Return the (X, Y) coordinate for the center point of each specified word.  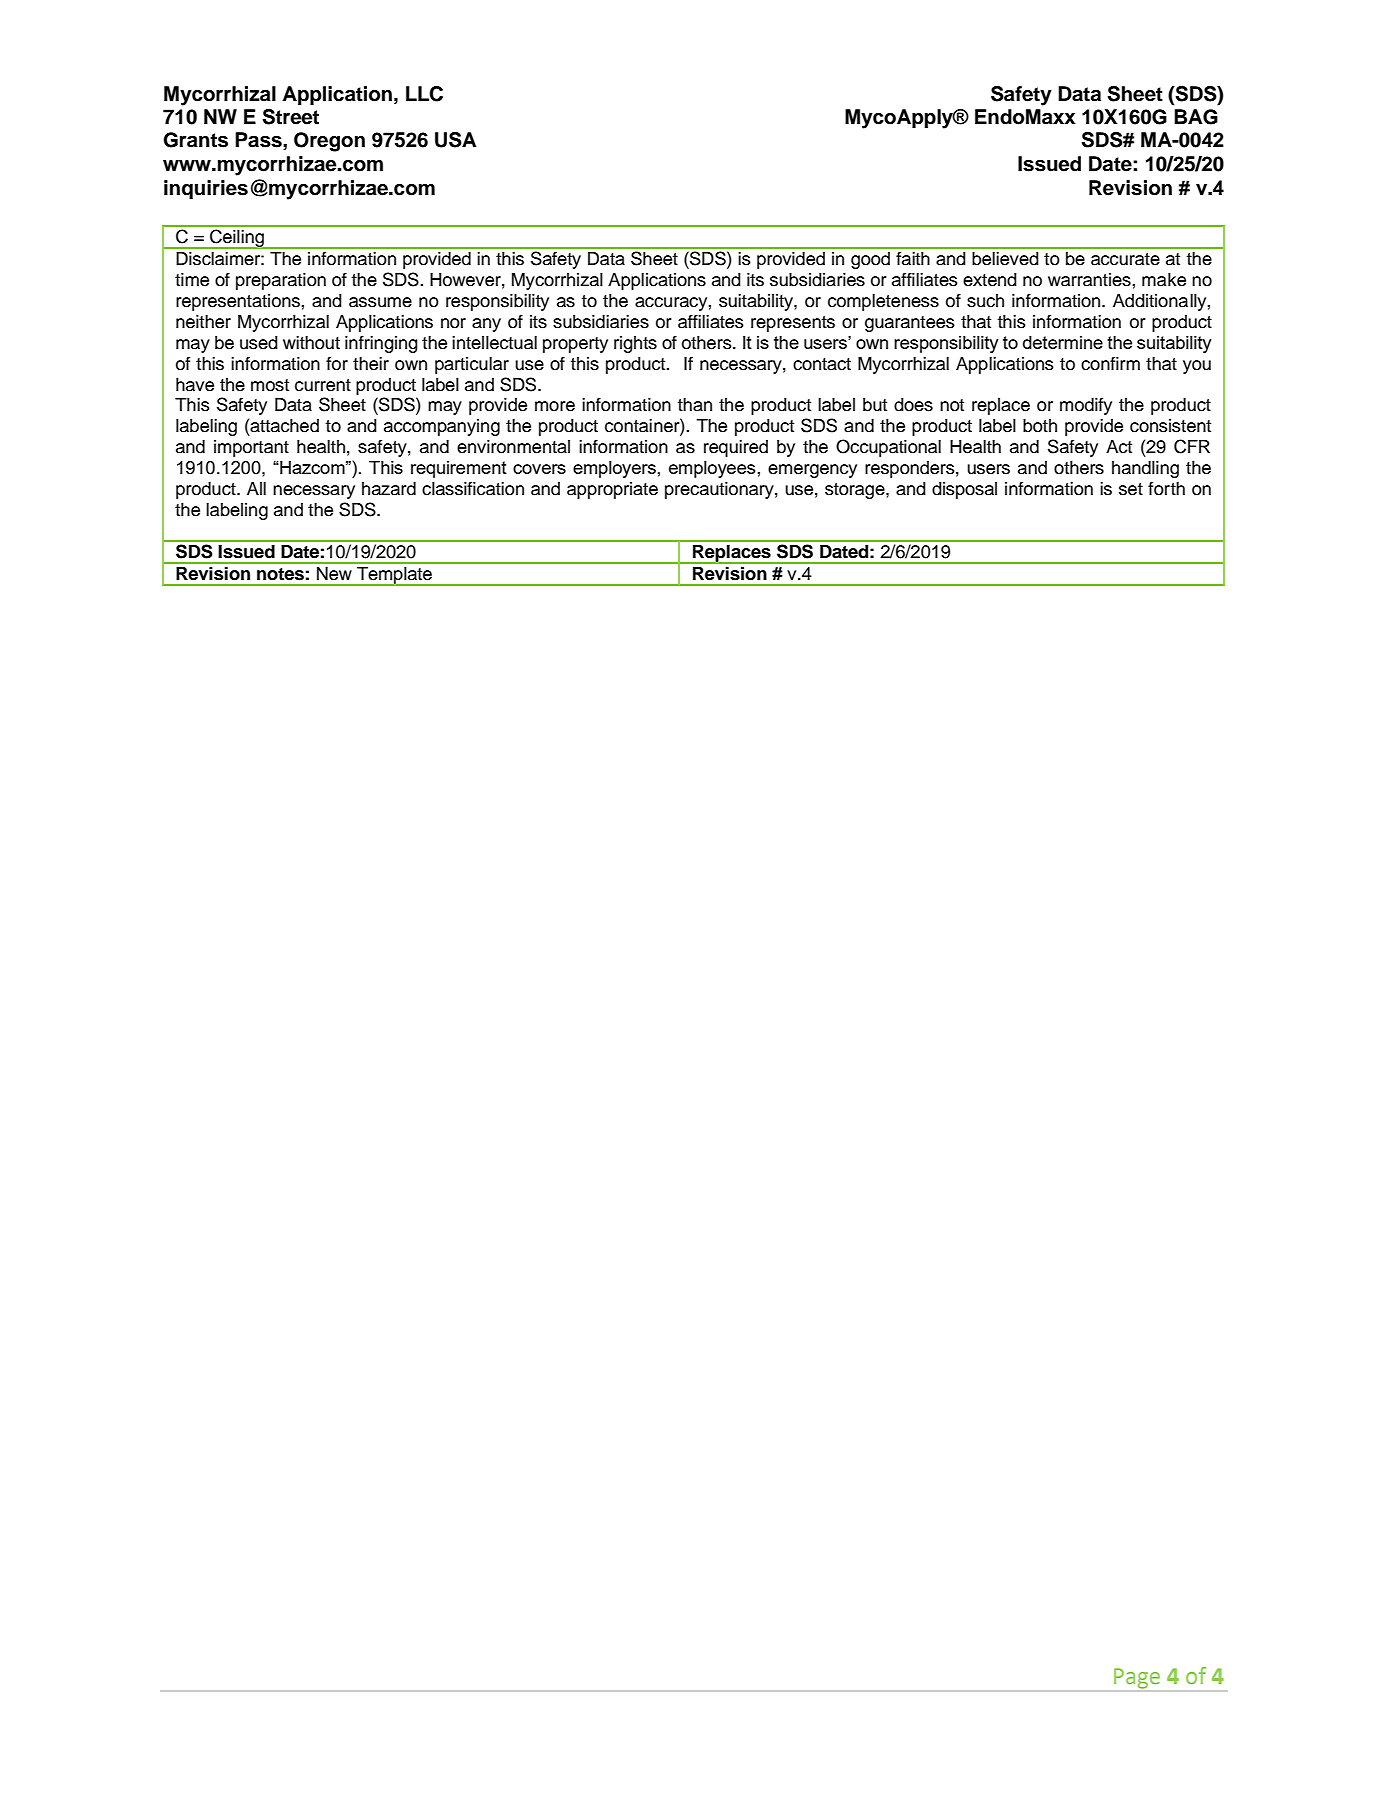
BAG (1196, 117)
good (870, 260)
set (1131, 489)
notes (280, 574)
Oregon (329, 142)
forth (1166, 488)
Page (1137, 1678)
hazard (389, 489)
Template (394, 576)
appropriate (612, 490)
